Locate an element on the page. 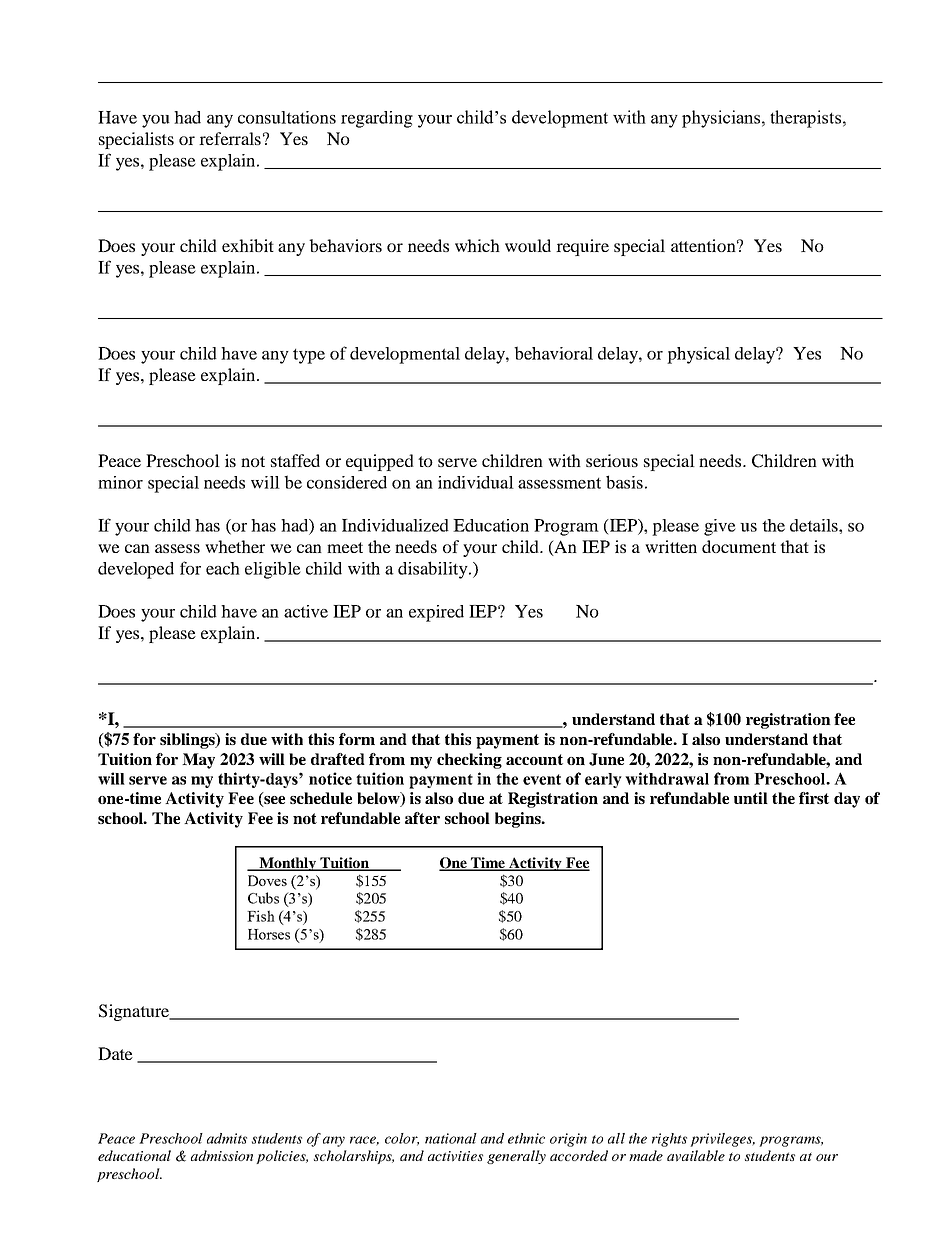 Image resolution: width=952 pixels, height=1233 pixels. referrals is located at coordinates (230, 138).
